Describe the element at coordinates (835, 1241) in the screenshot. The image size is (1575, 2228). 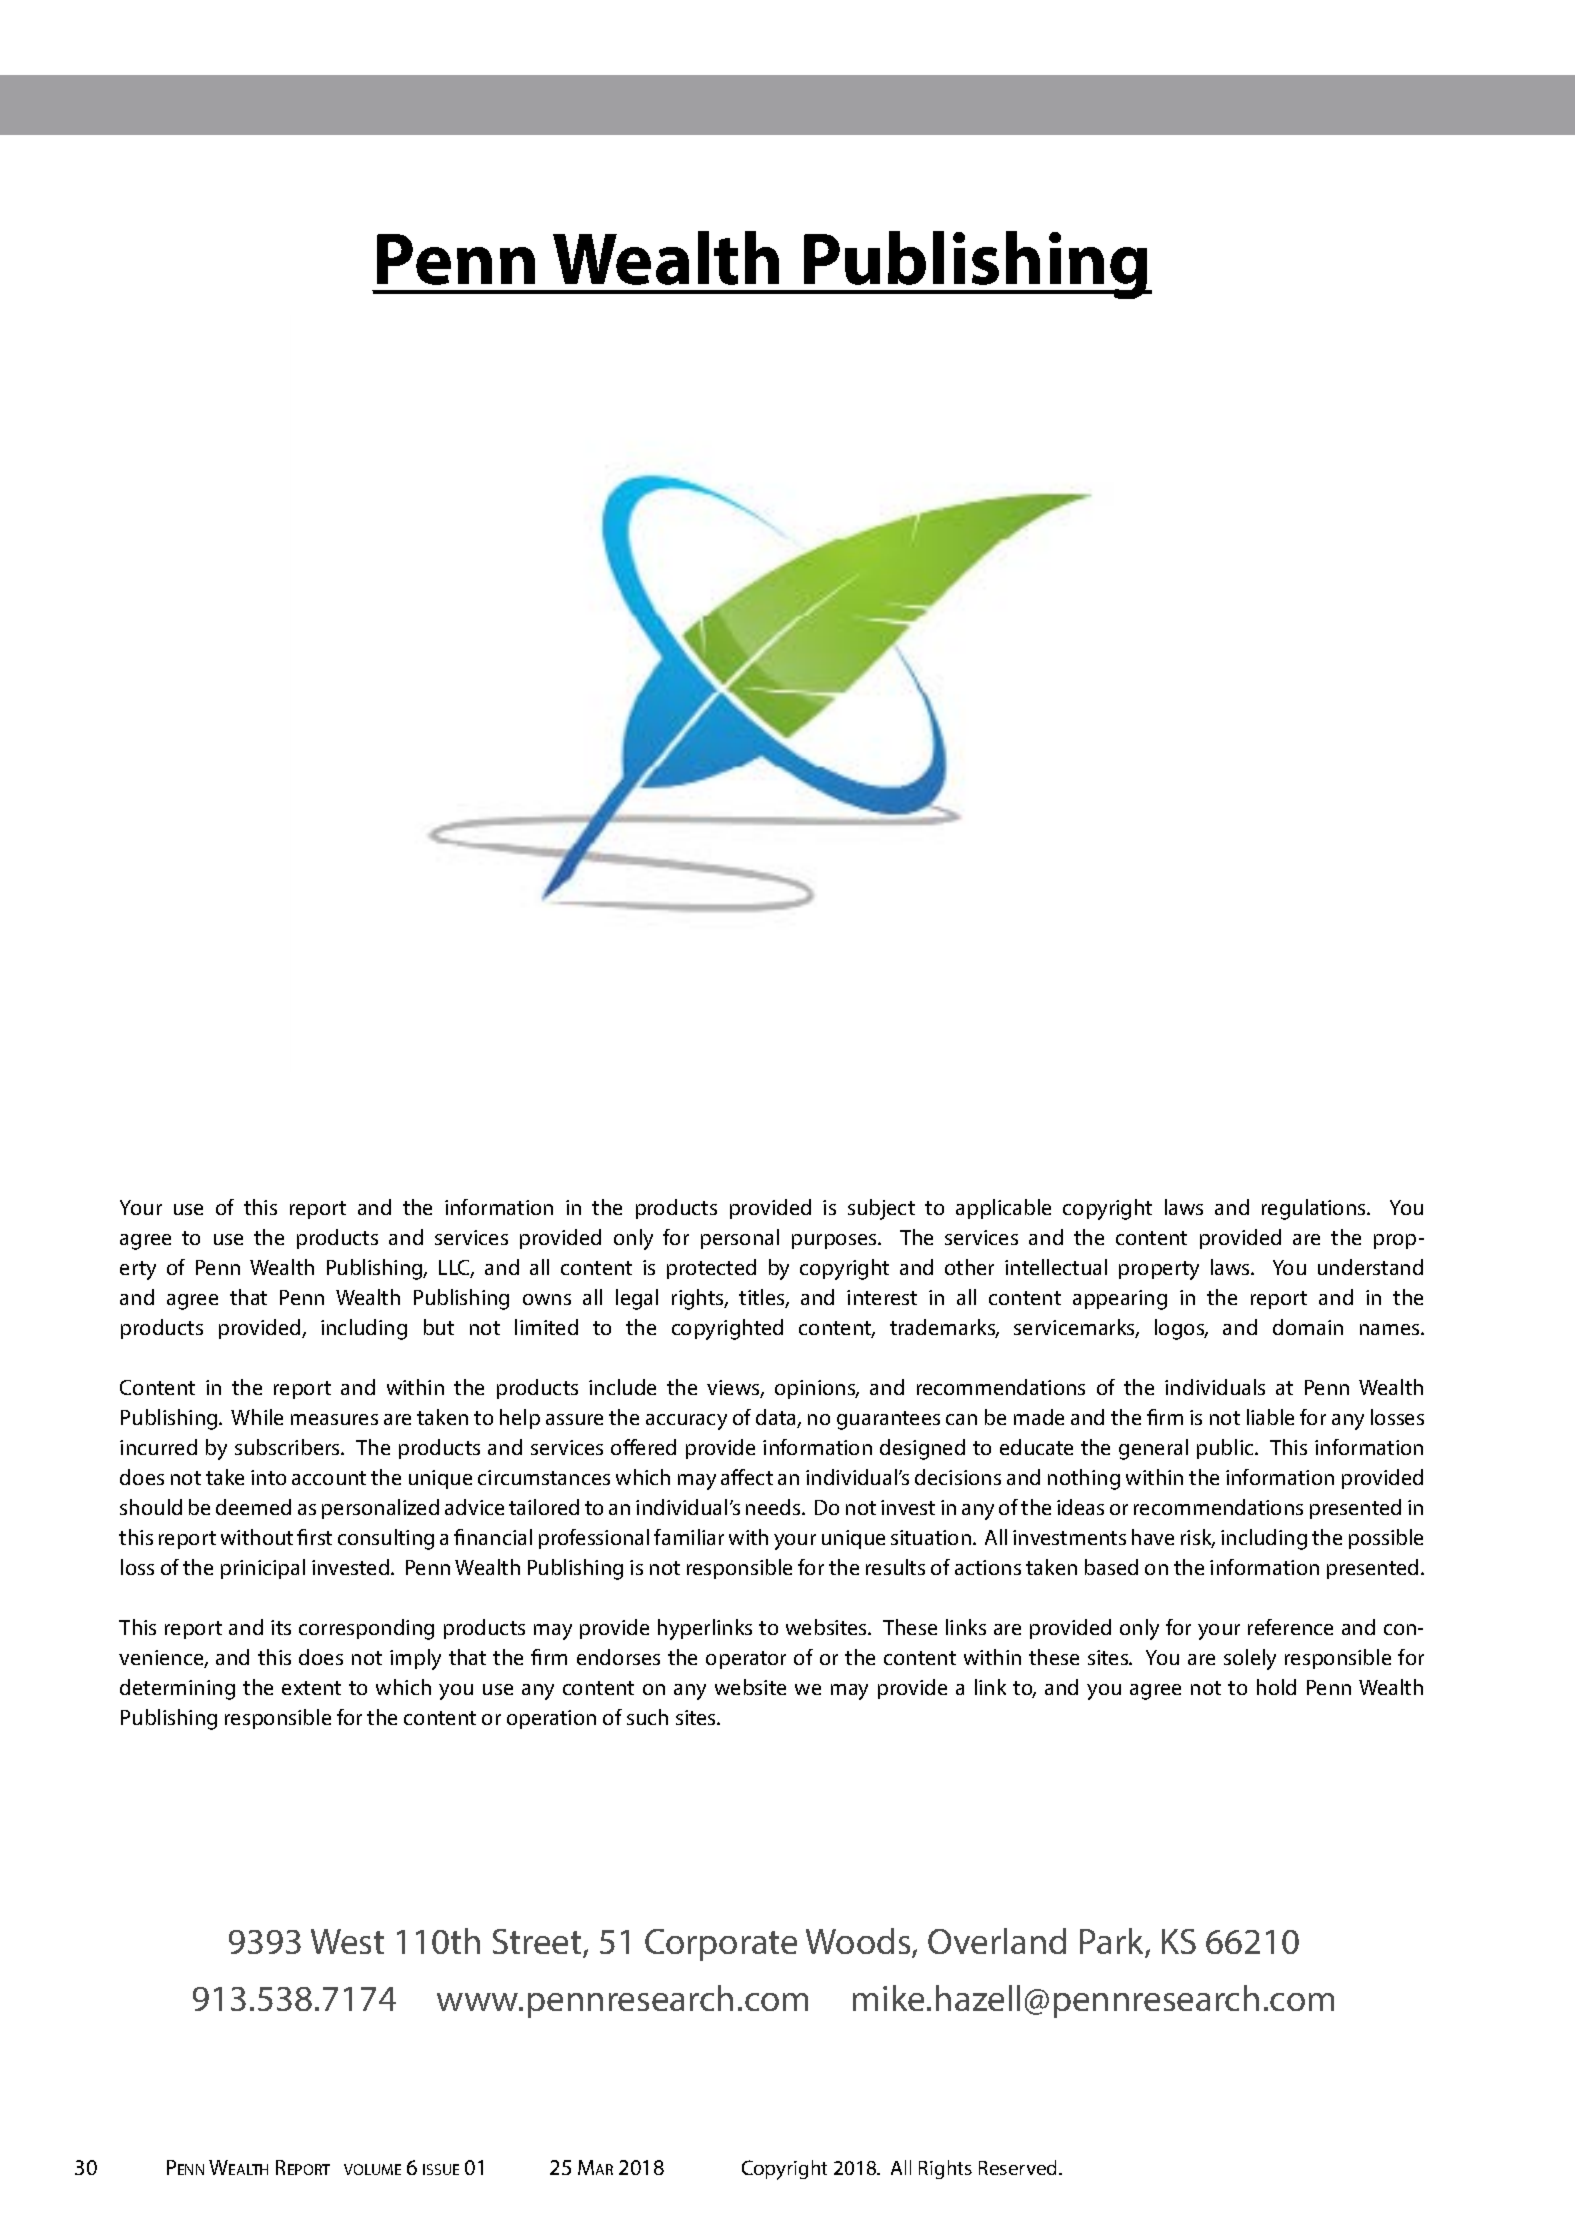
I see `purposes` at that location.
